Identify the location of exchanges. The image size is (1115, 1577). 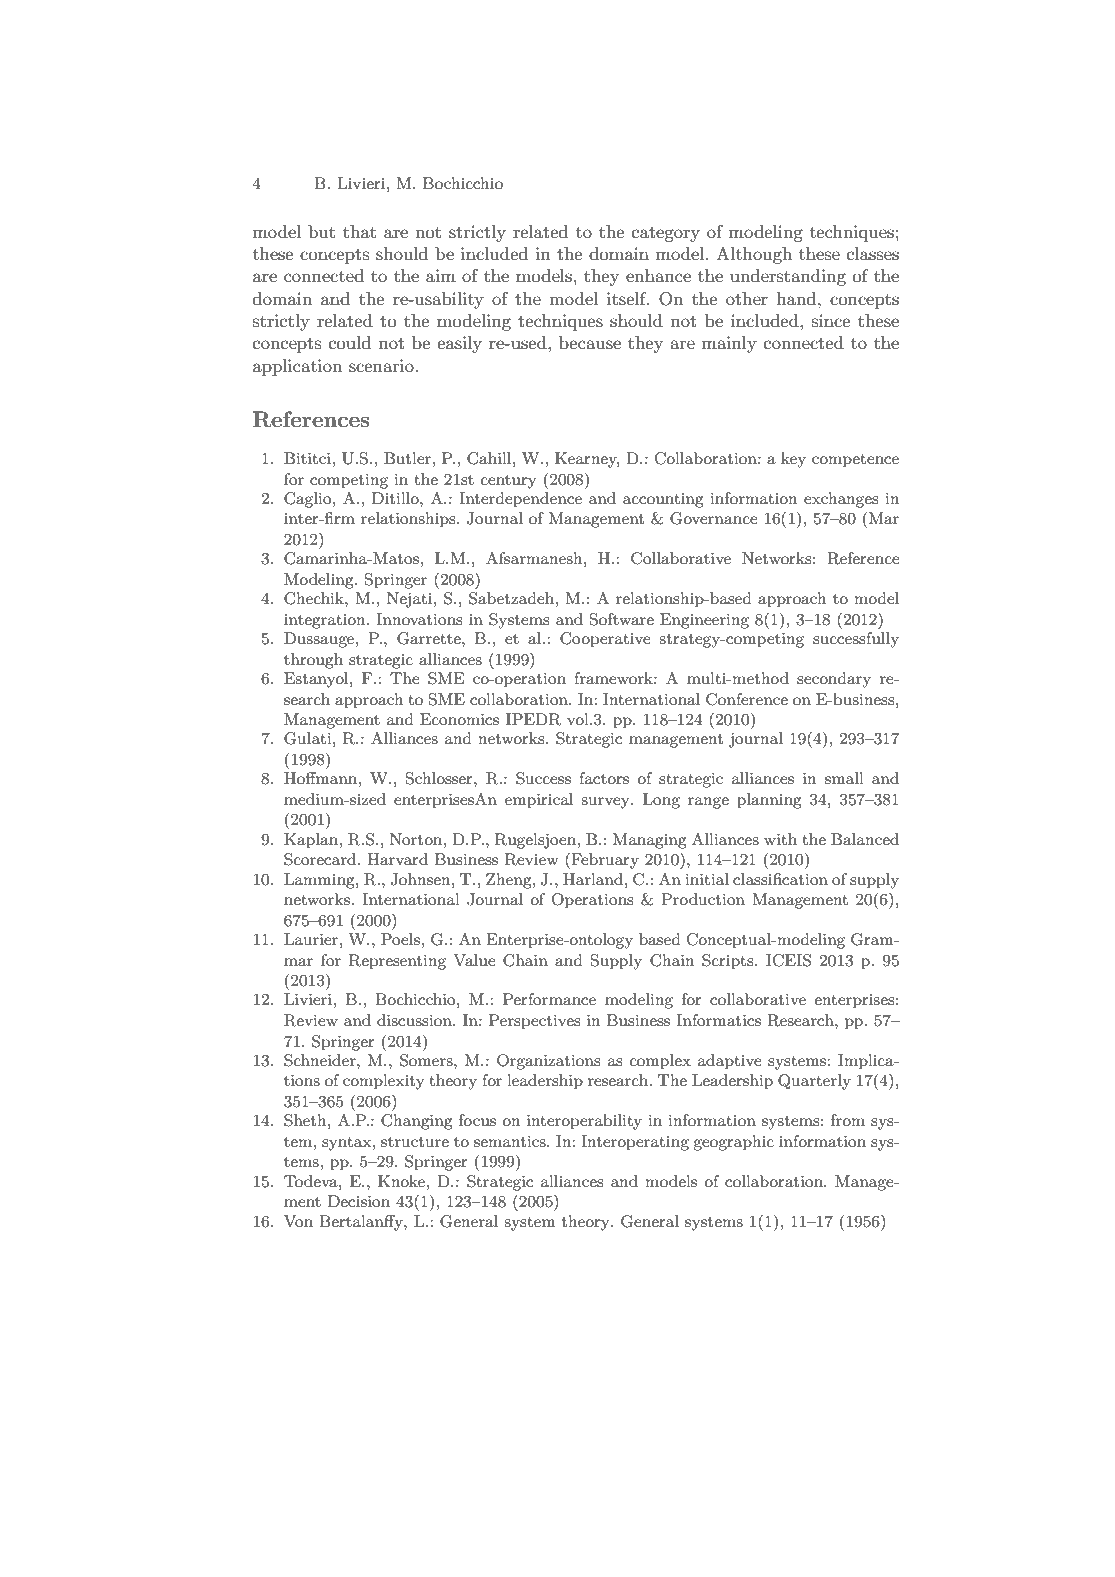
(841, 500).
